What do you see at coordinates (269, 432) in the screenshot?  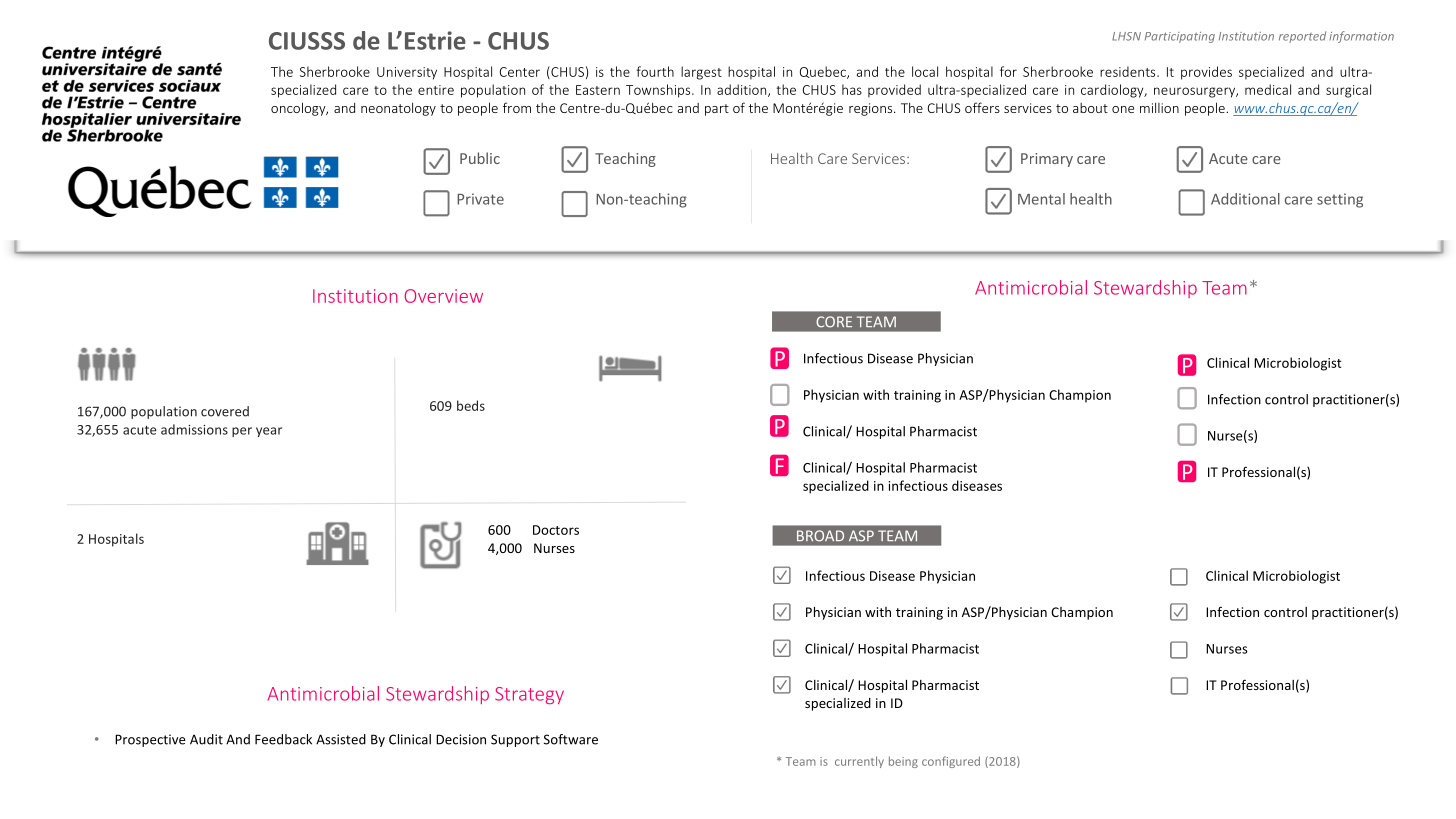 I see `year` at bounding box center [269, 432].
